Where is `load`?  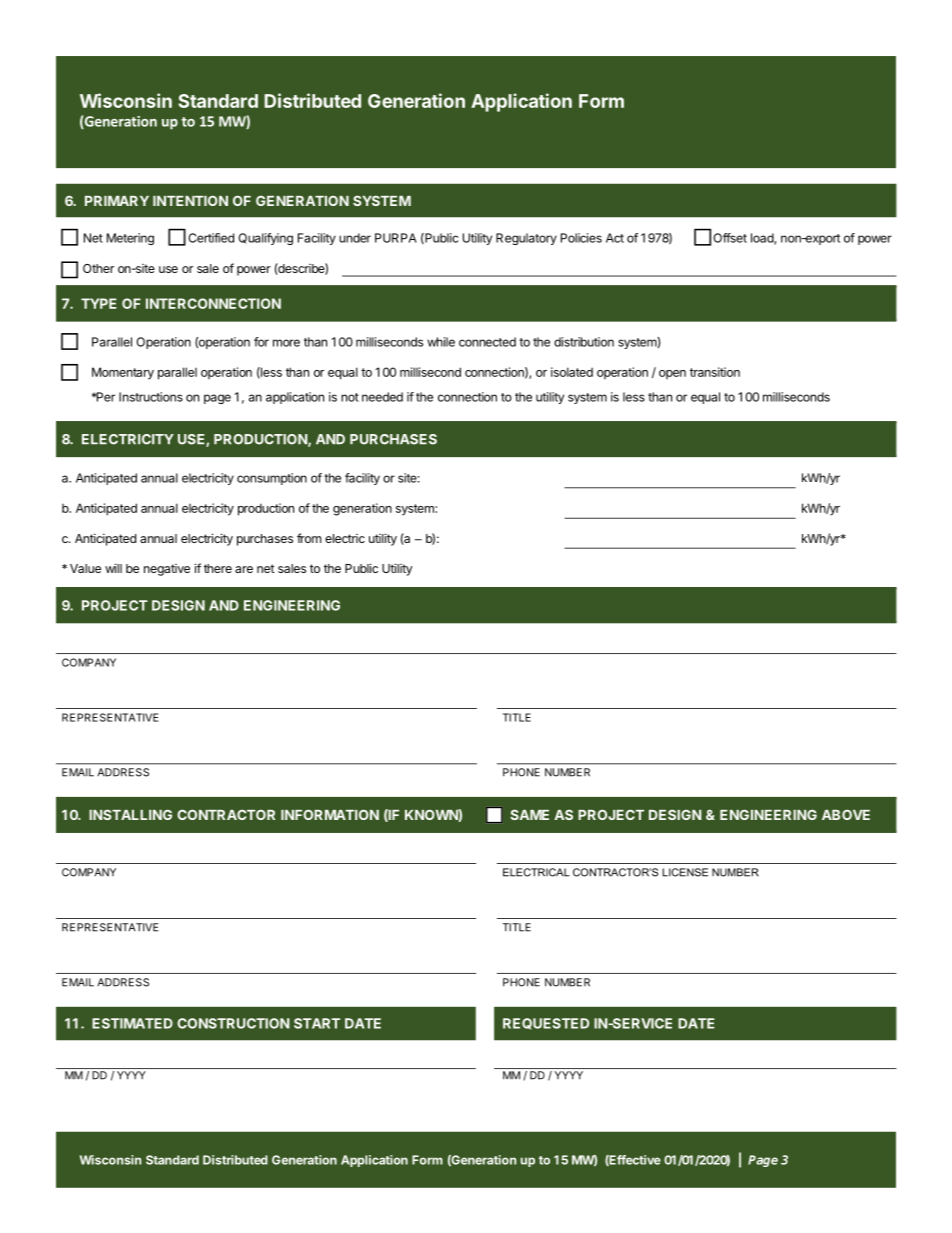 load is located at coordinates (763, 239).
